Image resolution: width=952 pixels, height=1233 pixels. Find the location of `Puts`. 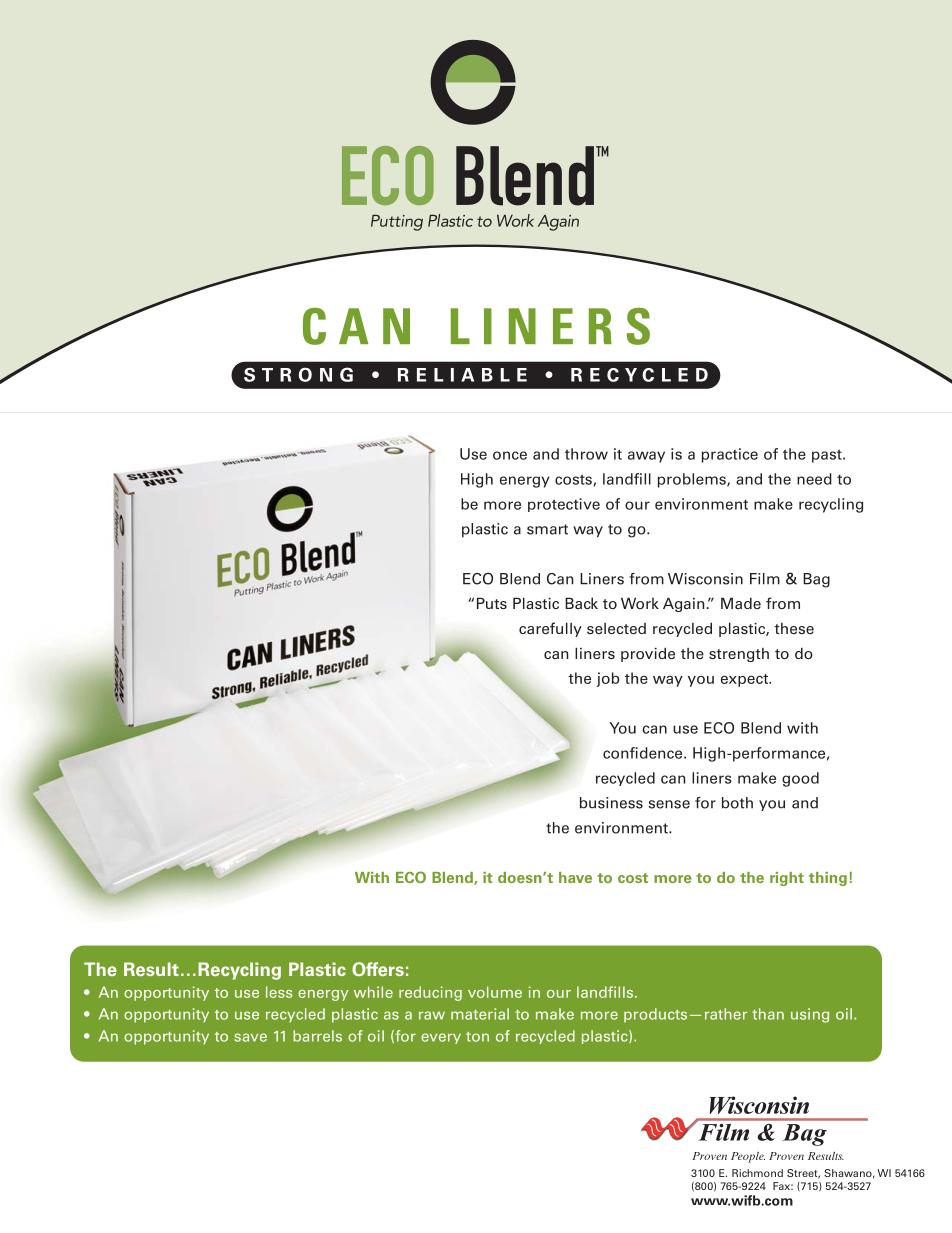

Puts is located at coordinates (492, 603).
